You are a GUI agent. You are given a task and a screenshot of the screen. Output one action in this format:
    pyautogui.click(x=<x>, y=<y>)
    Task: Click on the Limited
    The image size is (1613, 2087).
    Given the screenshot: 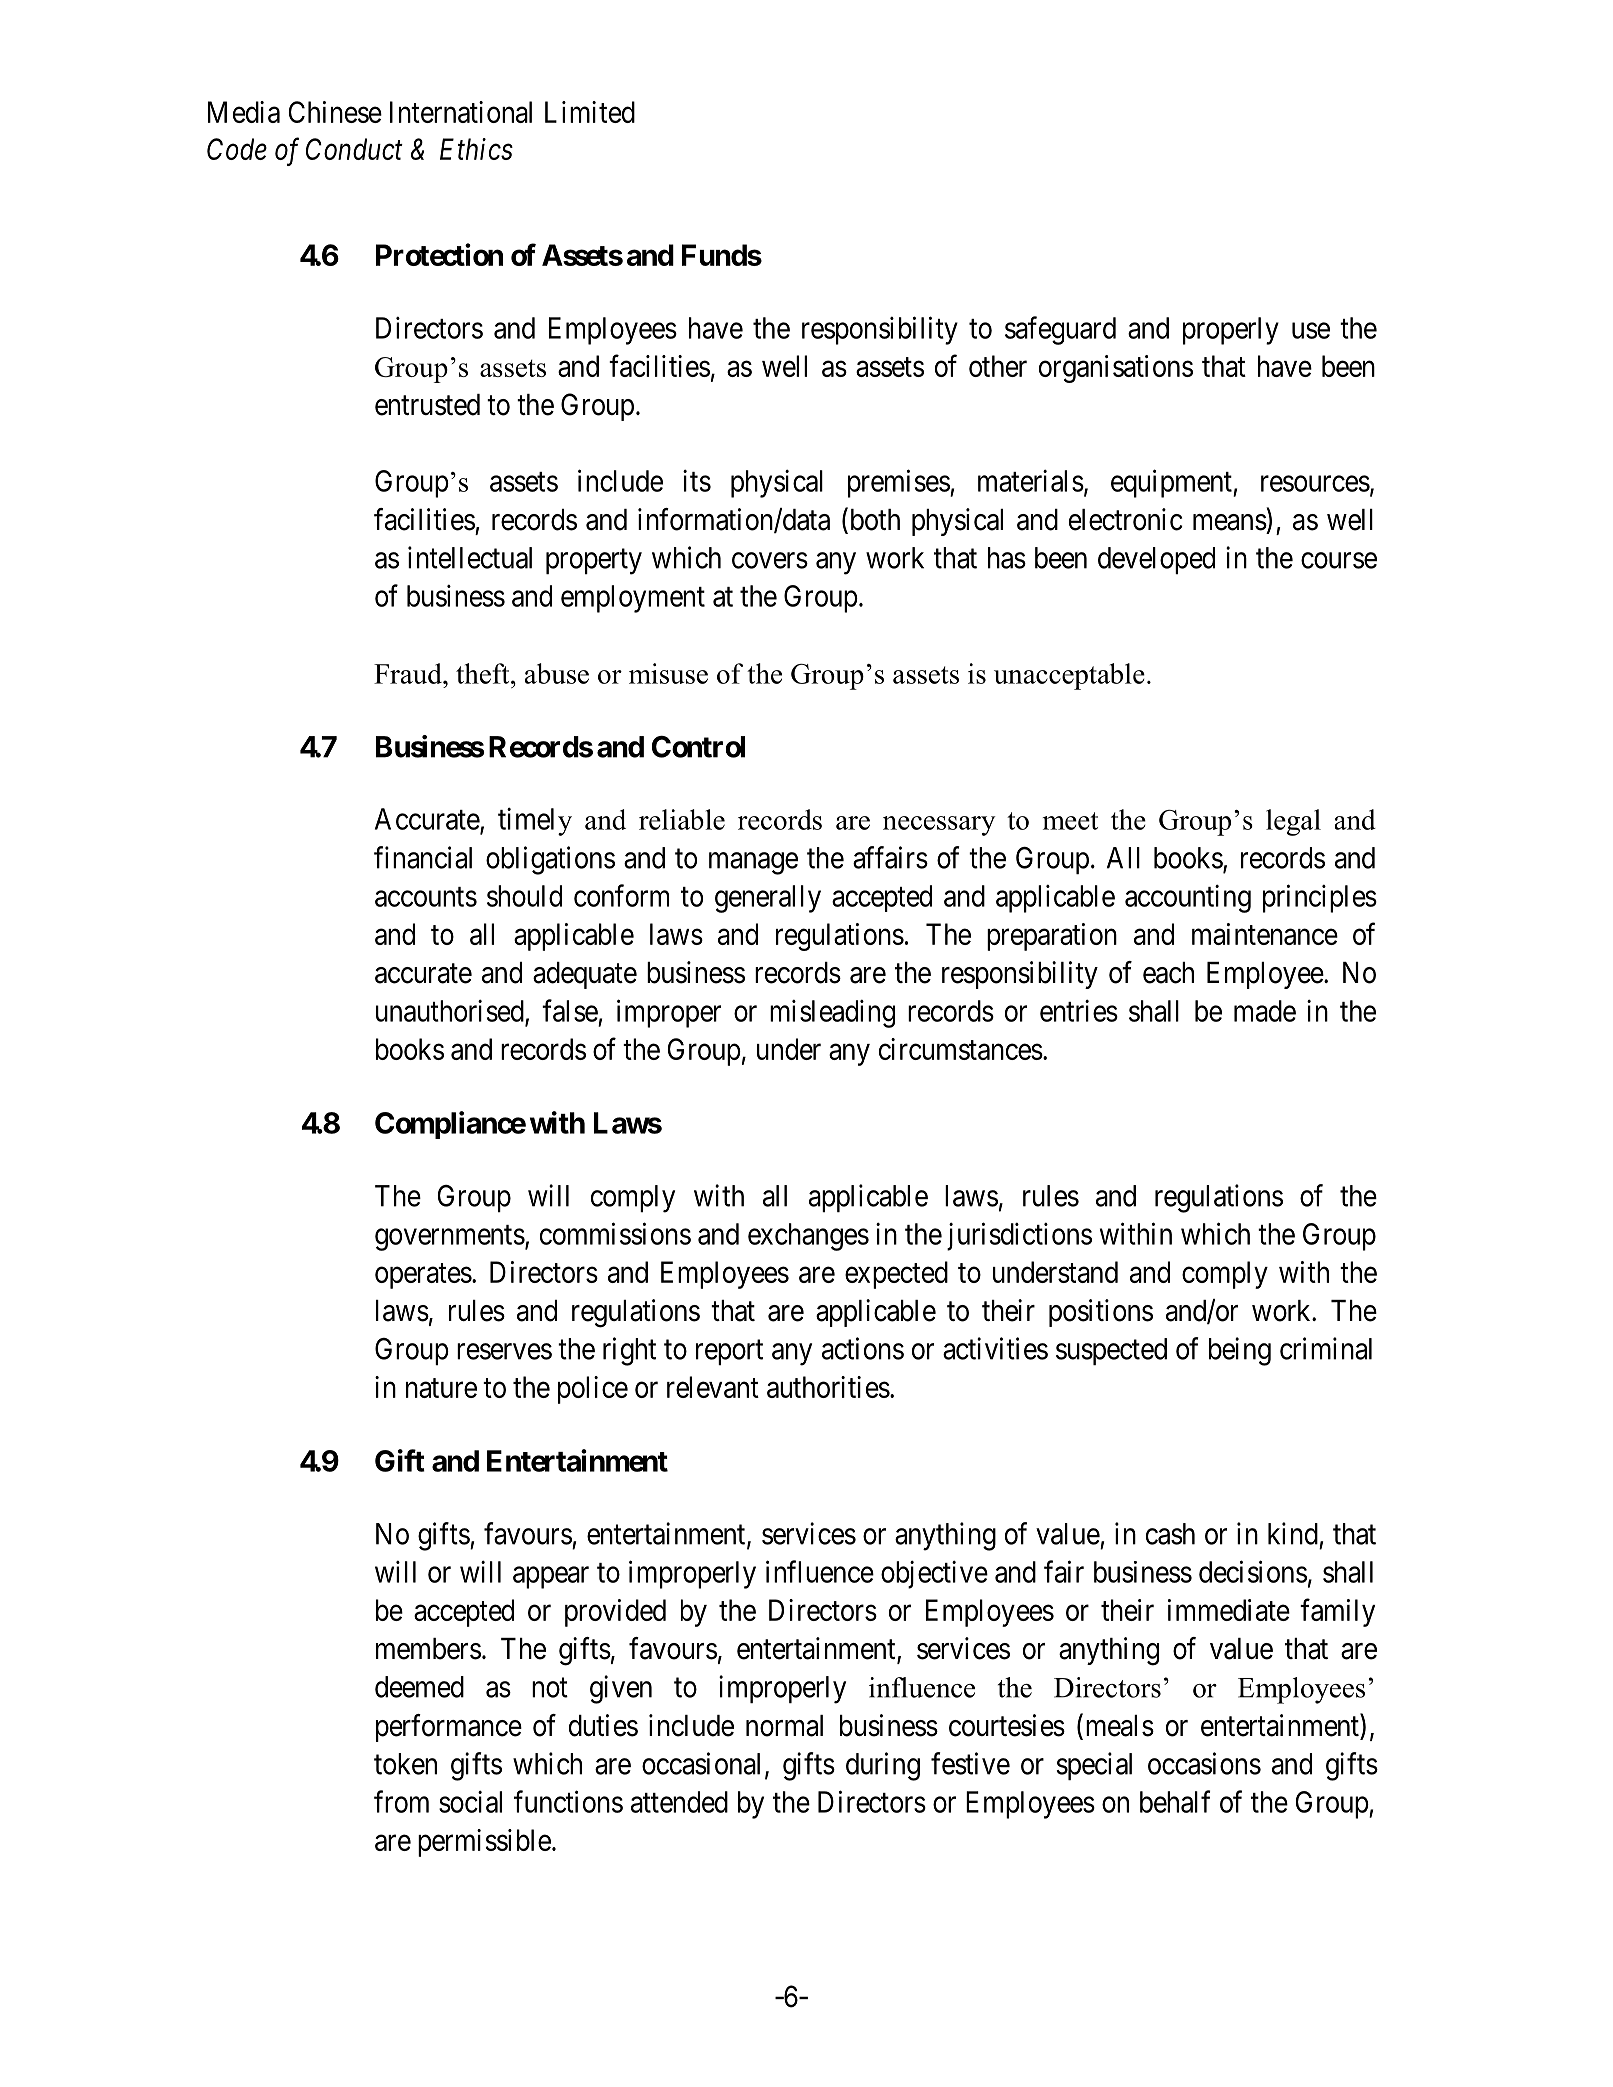 What is the action you would take?
    pyautogui.click(x=590, y=112)
